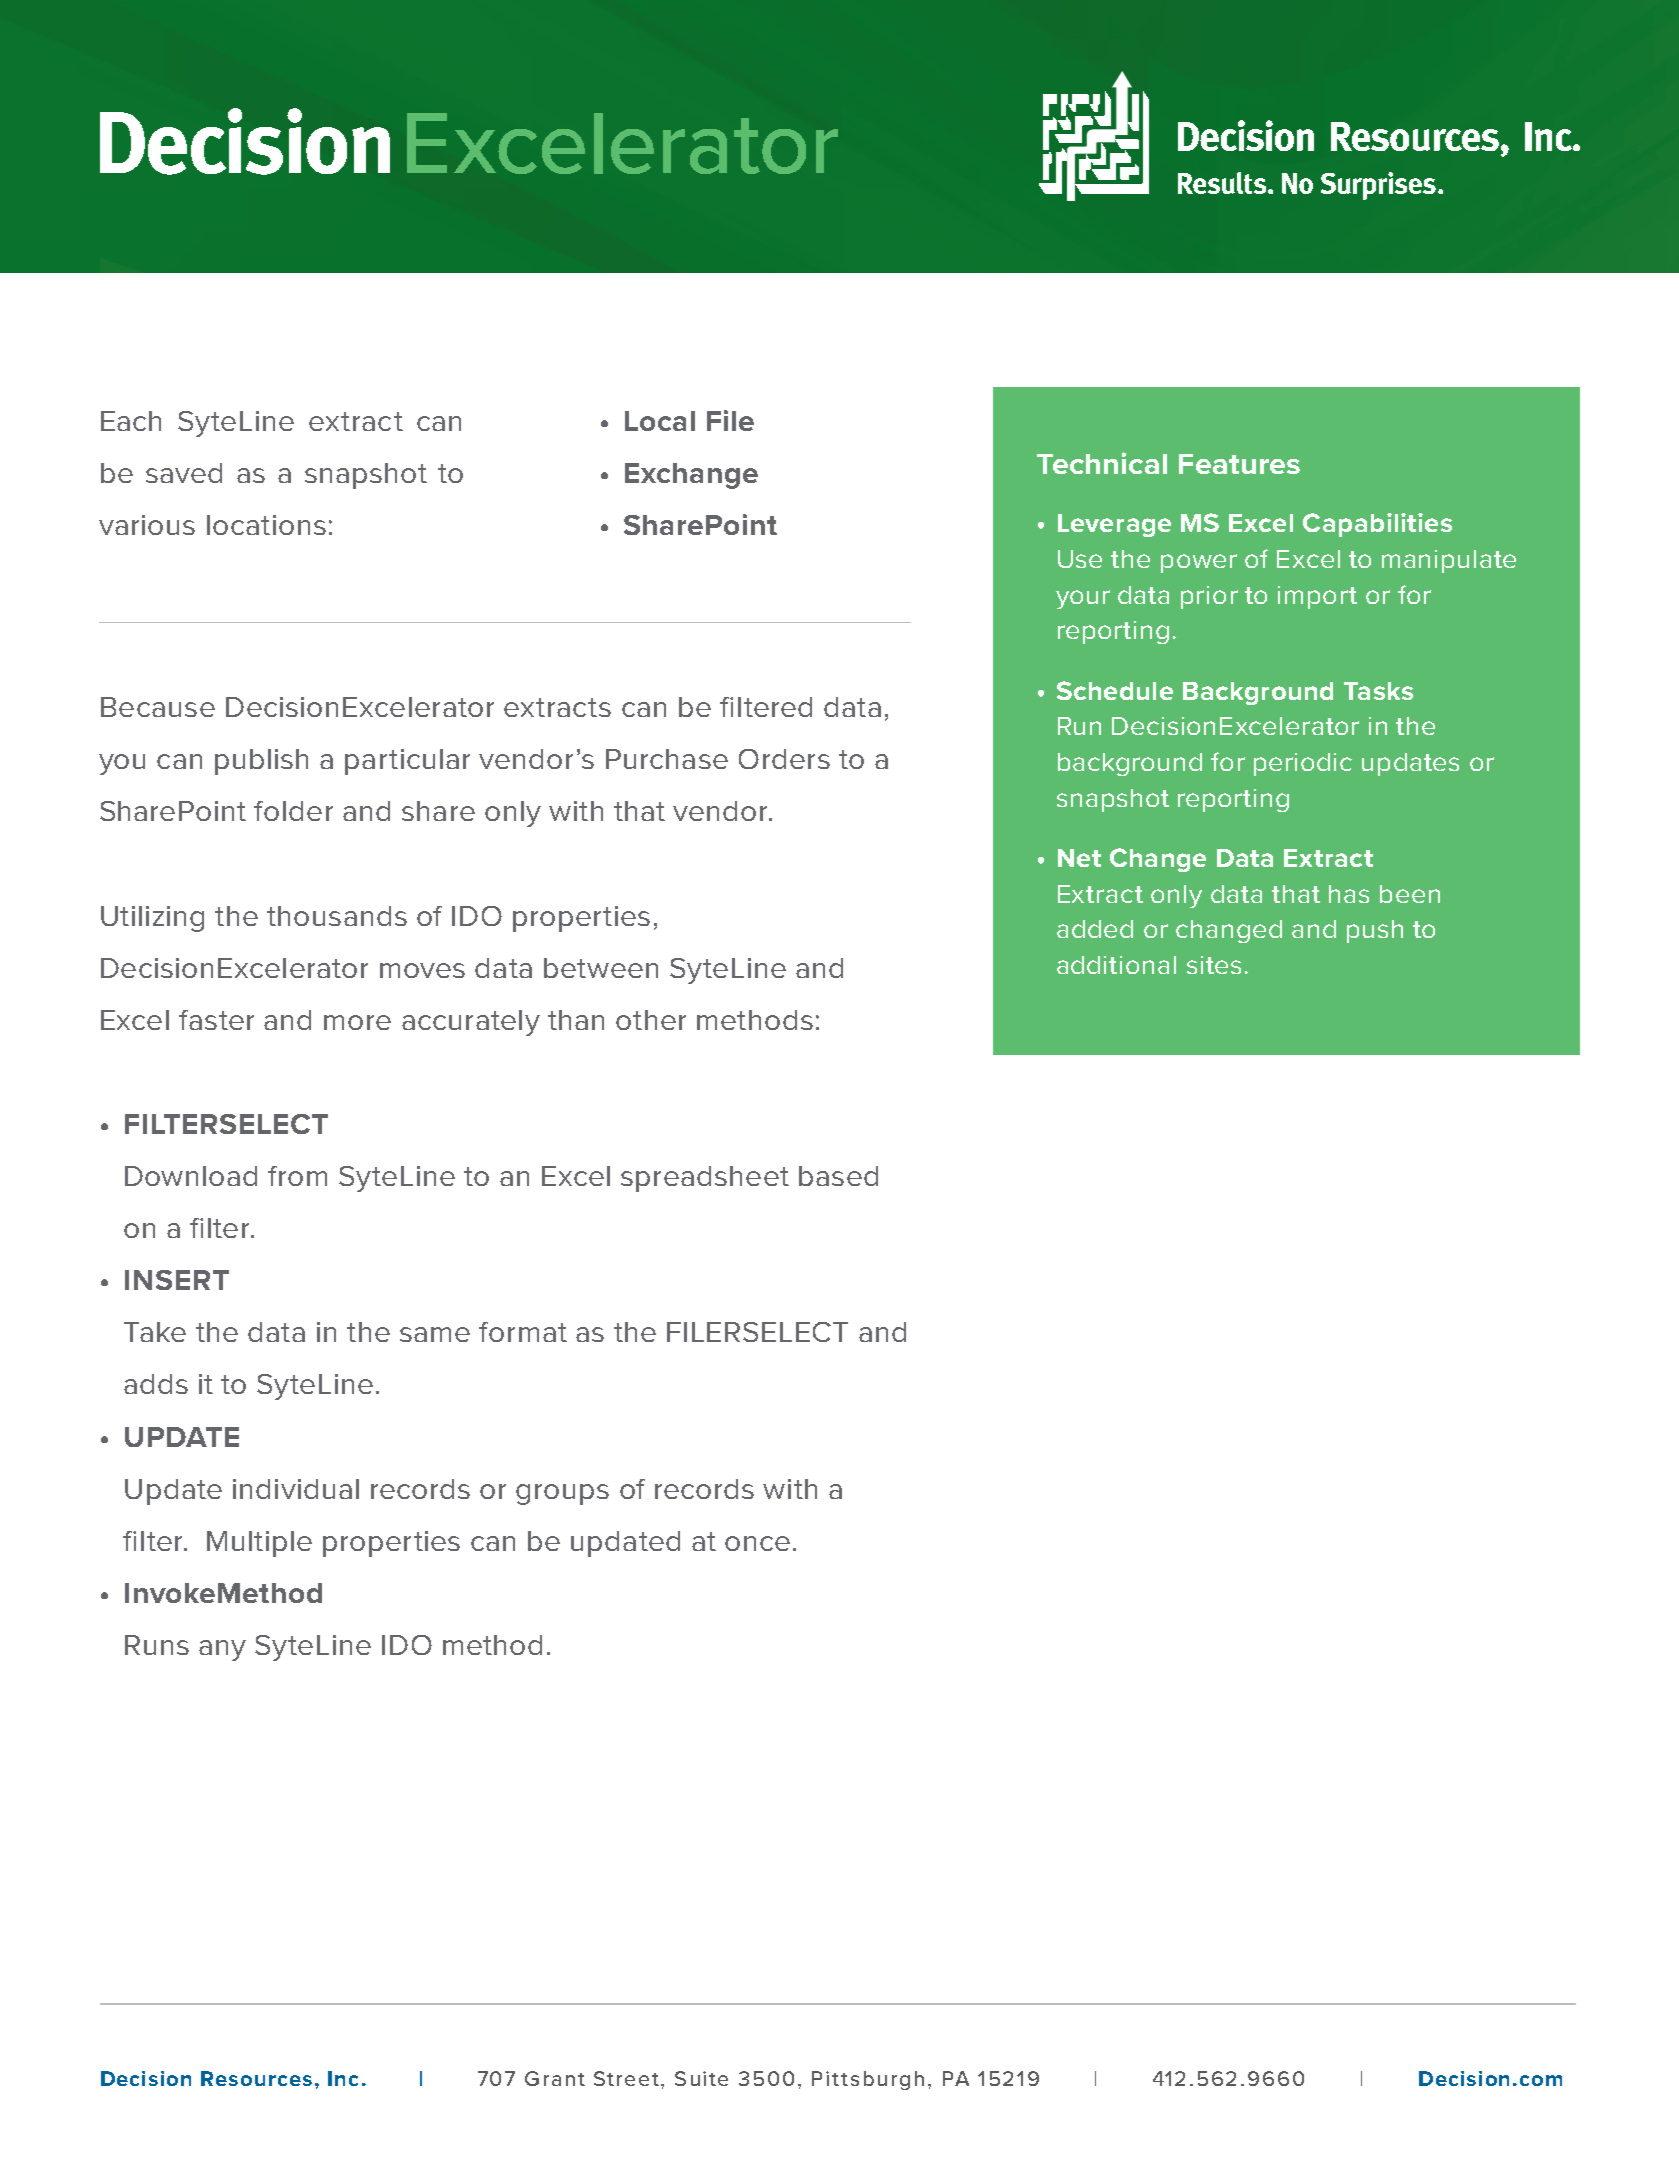 This image has width=1679, height=2172. What do you see at coordinates (297, 1176) in the image?
I see `from` at bounding box center [297, 1176].
